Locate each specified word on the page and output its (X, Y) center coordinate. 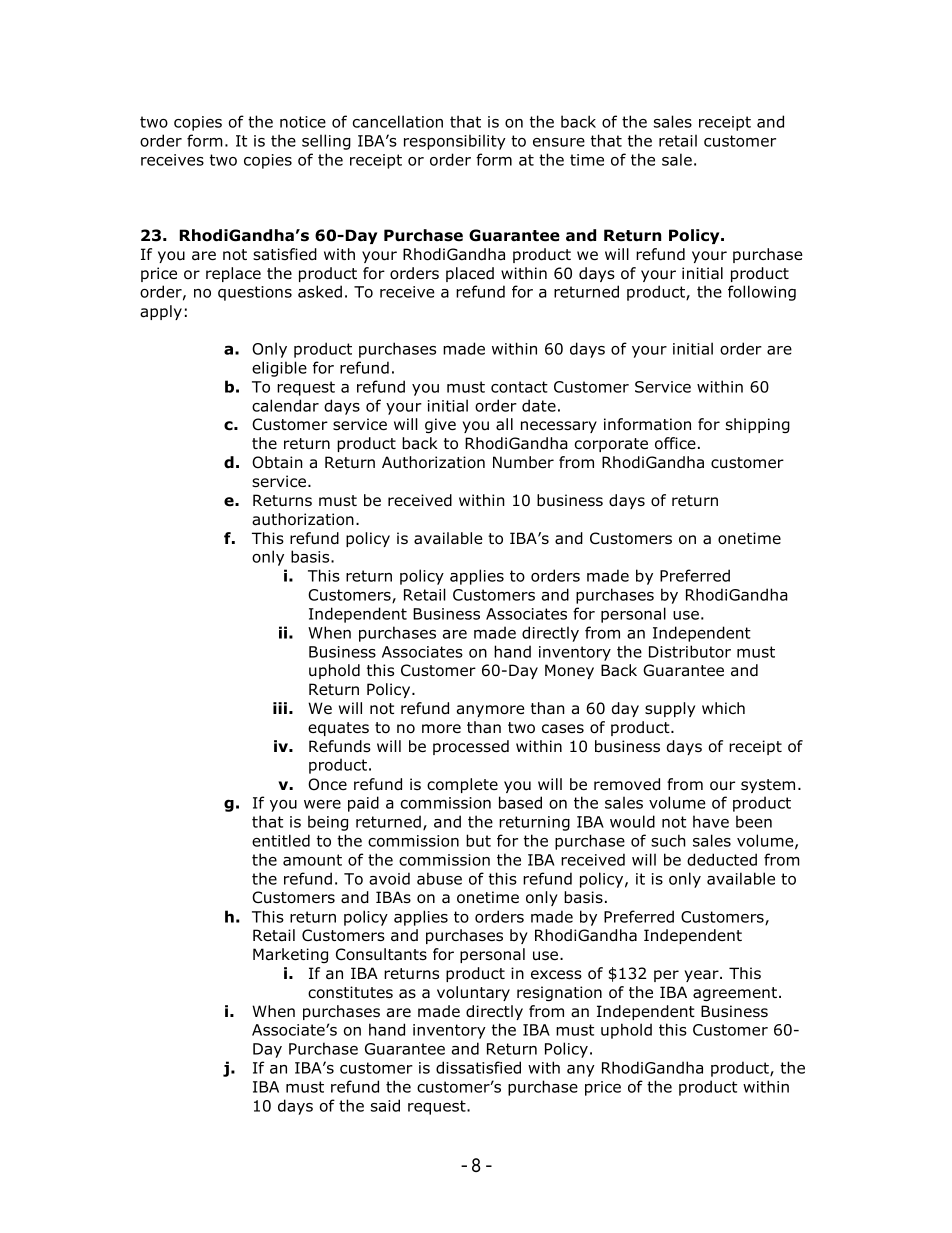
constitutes (350, 992)
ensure (559, 142)
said (385, 1105)
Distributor (690, 651)
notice (303, 122)
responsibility (455, 142)
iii (280, 708)
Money (569, 671)
